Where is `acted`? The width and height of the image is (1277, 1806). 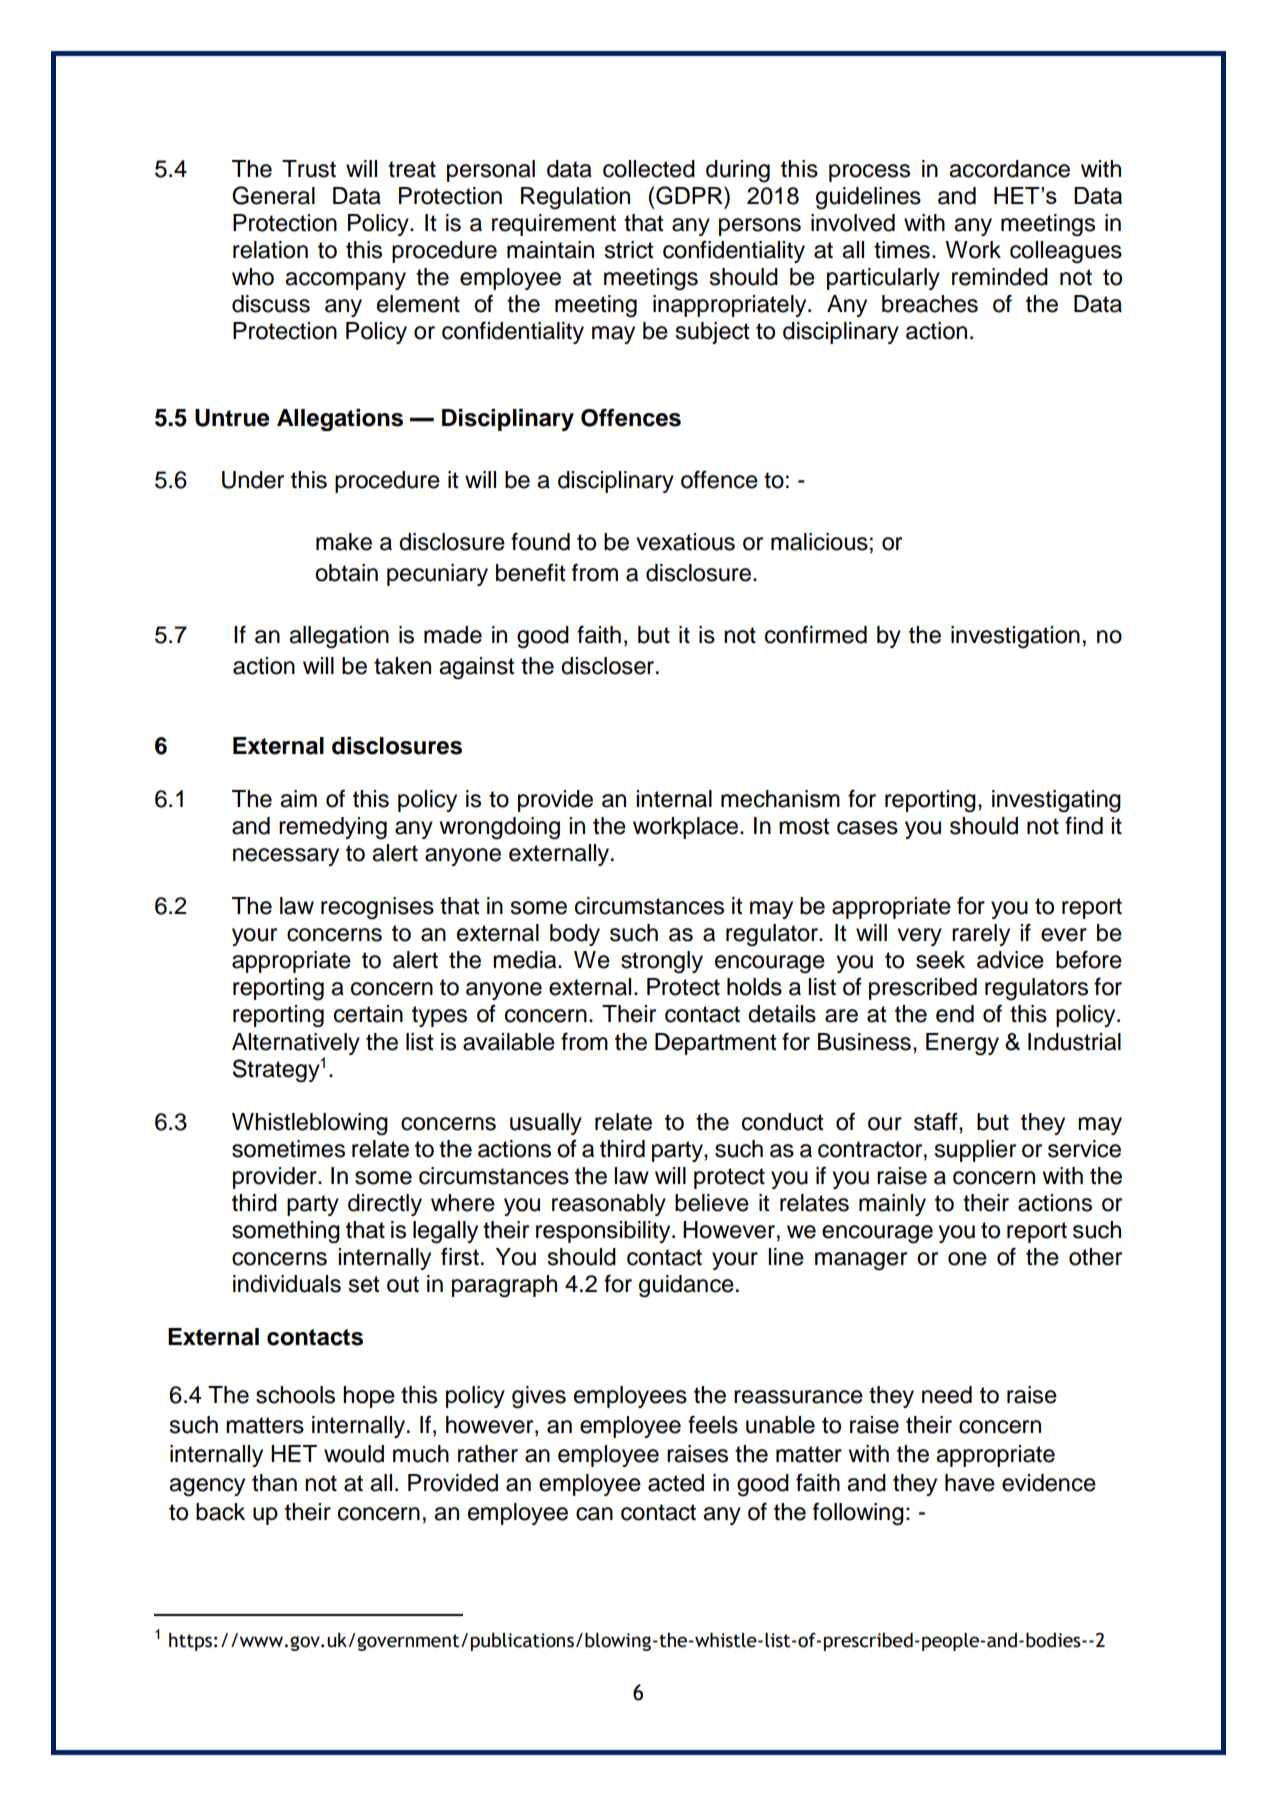
acted is located at coordinates (676, 1483).
